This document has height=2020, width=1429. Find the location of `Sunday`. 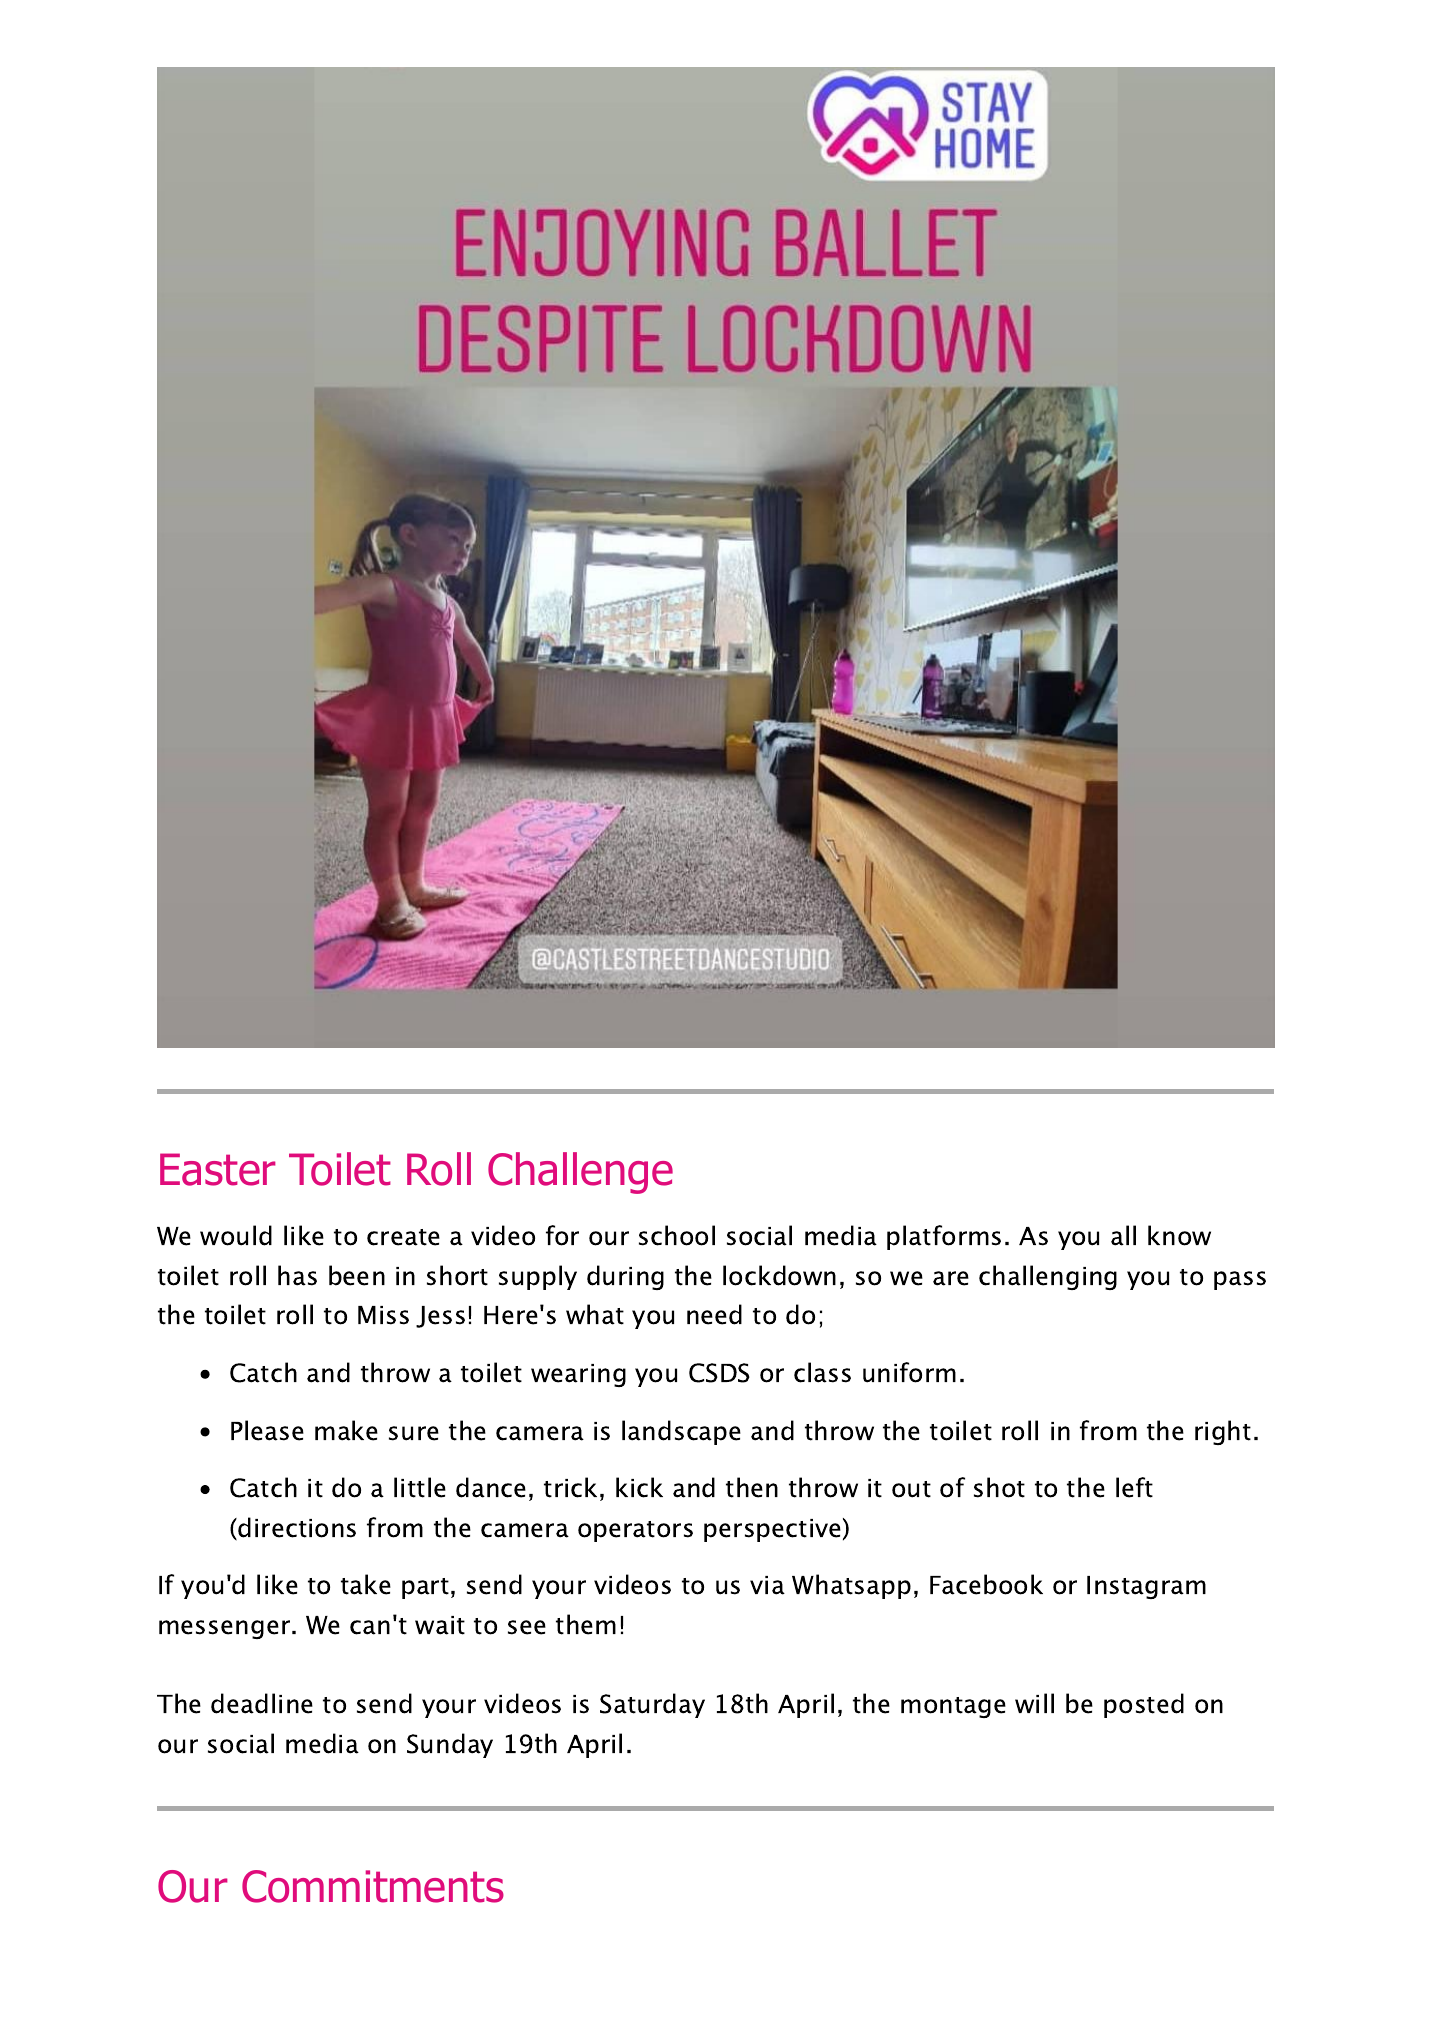

Sunday is located at coordinates (450, 1745).
